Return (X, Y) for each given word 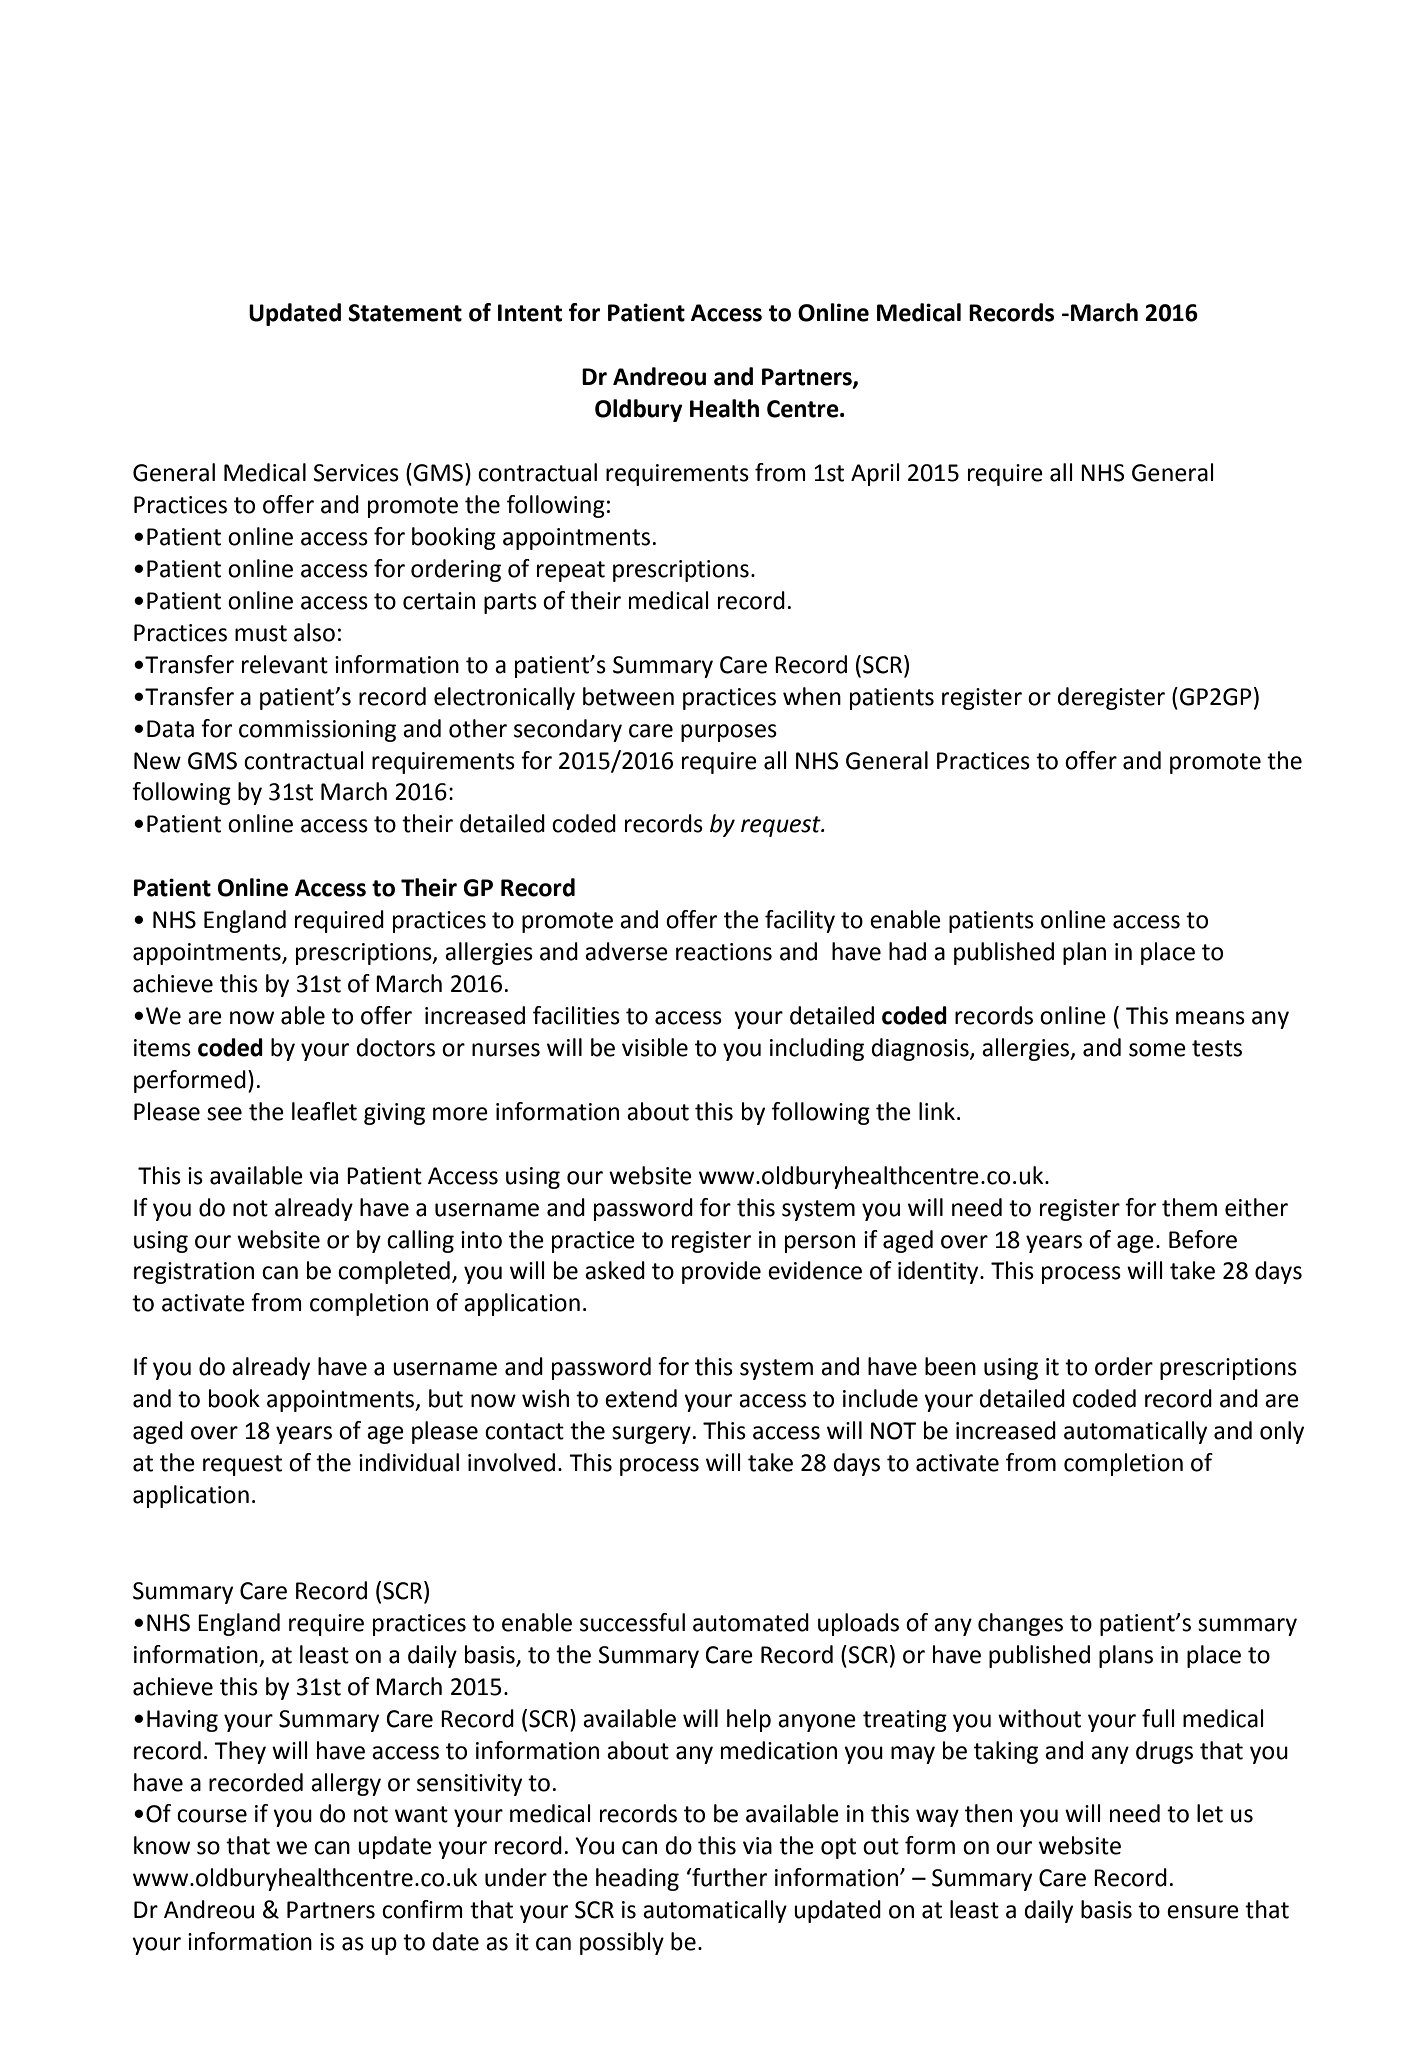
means (1210, 1018)
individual (409, 1462)
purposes (729, 733)
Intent (530, 313)
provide (721, 1272)
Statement (405, 313)
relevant (285, 664)
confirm (422, 1909)
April (875, 474)
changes (1020, 1624)
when (812, 696)
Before (1203, 1239)
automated (751, 1622)
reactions (724, 952)
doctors (395, 1047)
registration (194, 1273)
